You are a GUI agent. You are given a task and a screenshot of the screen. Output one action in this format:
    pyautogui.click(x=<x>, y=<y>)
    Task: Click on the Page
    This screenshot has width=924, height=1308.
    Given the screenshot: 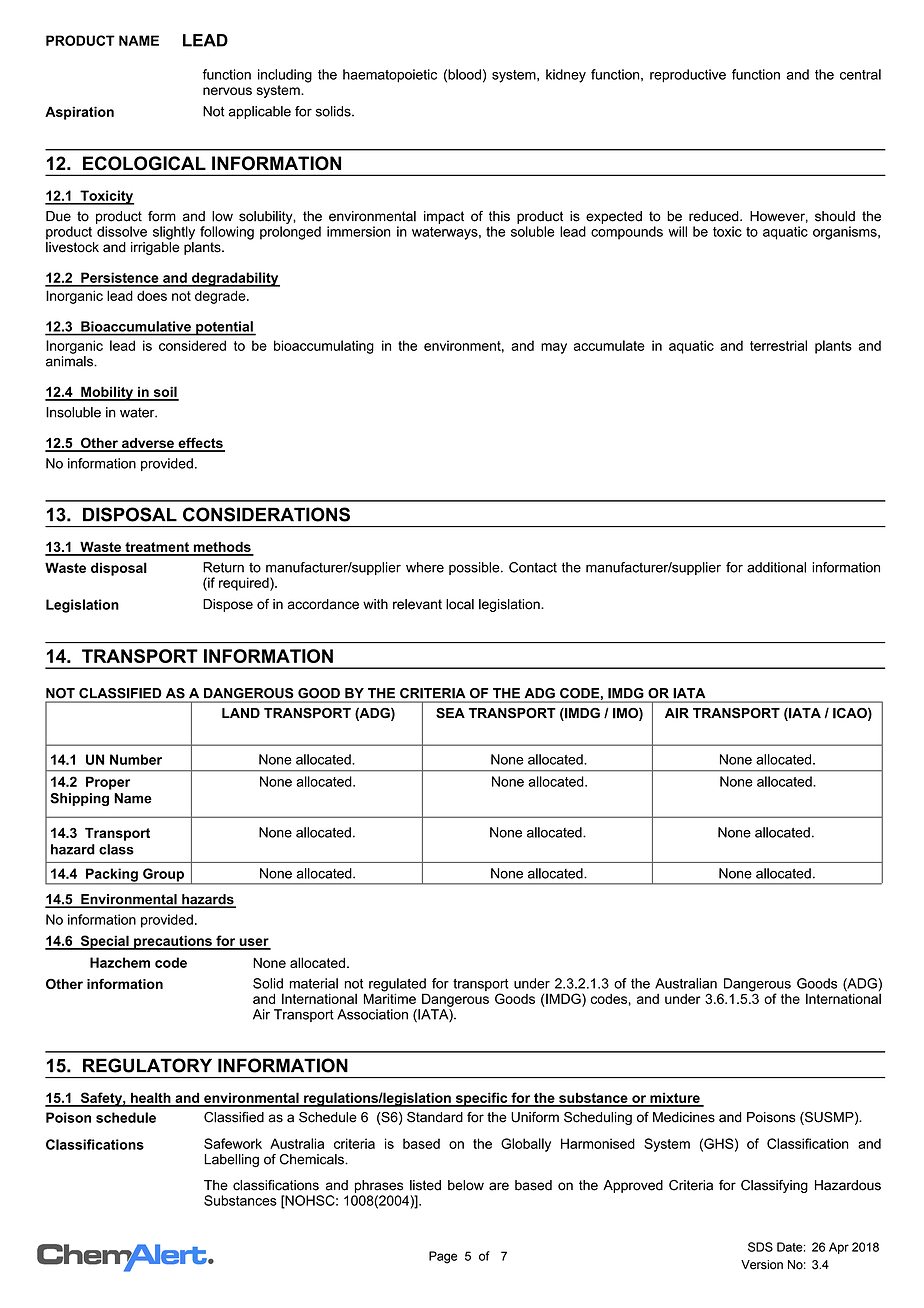 What is the action you would take?
    pyautogui.click(x=443, y=1257)
